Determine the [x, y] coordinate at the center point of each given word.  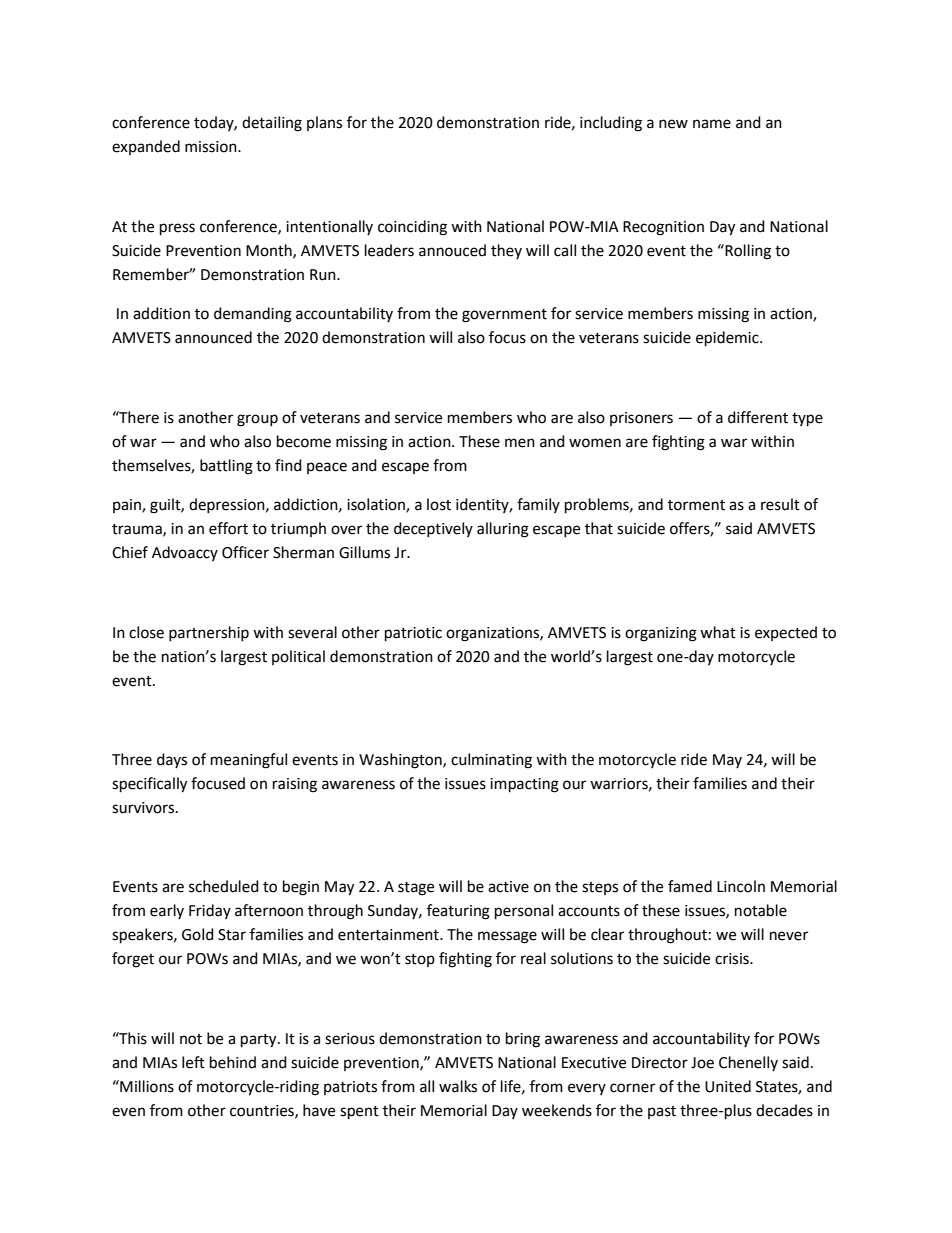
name [712, 124]
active [508, 887]
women [595, 443]
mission [212, 147]
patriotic [413, 634]
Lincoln [741, 886]
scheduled [224, 886]
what [718, 632]
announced [213, 337]
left [193, 1062]
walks [458, 1086]
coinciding [412, 228]
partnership [209, 633]
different [758, 417]
